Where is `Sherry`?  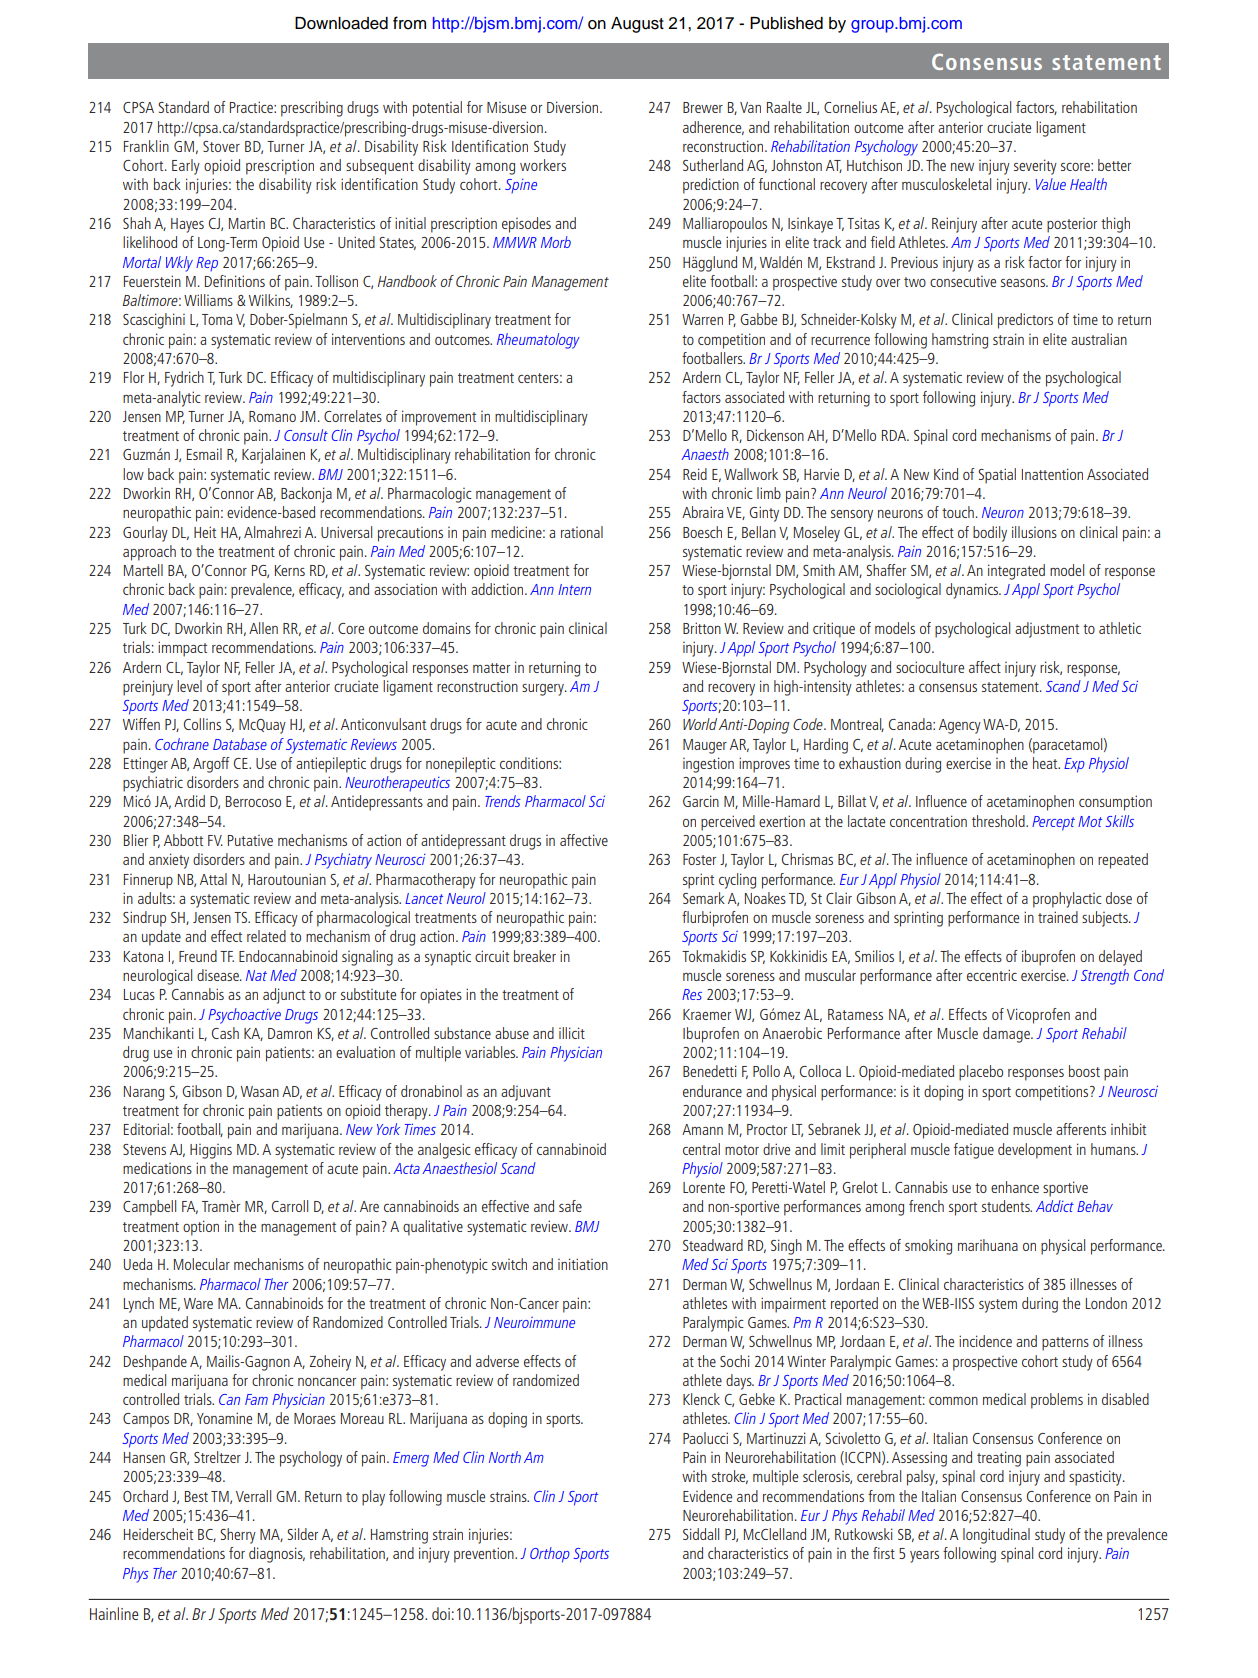
Sherry is located at coordinates (238, 1536).
